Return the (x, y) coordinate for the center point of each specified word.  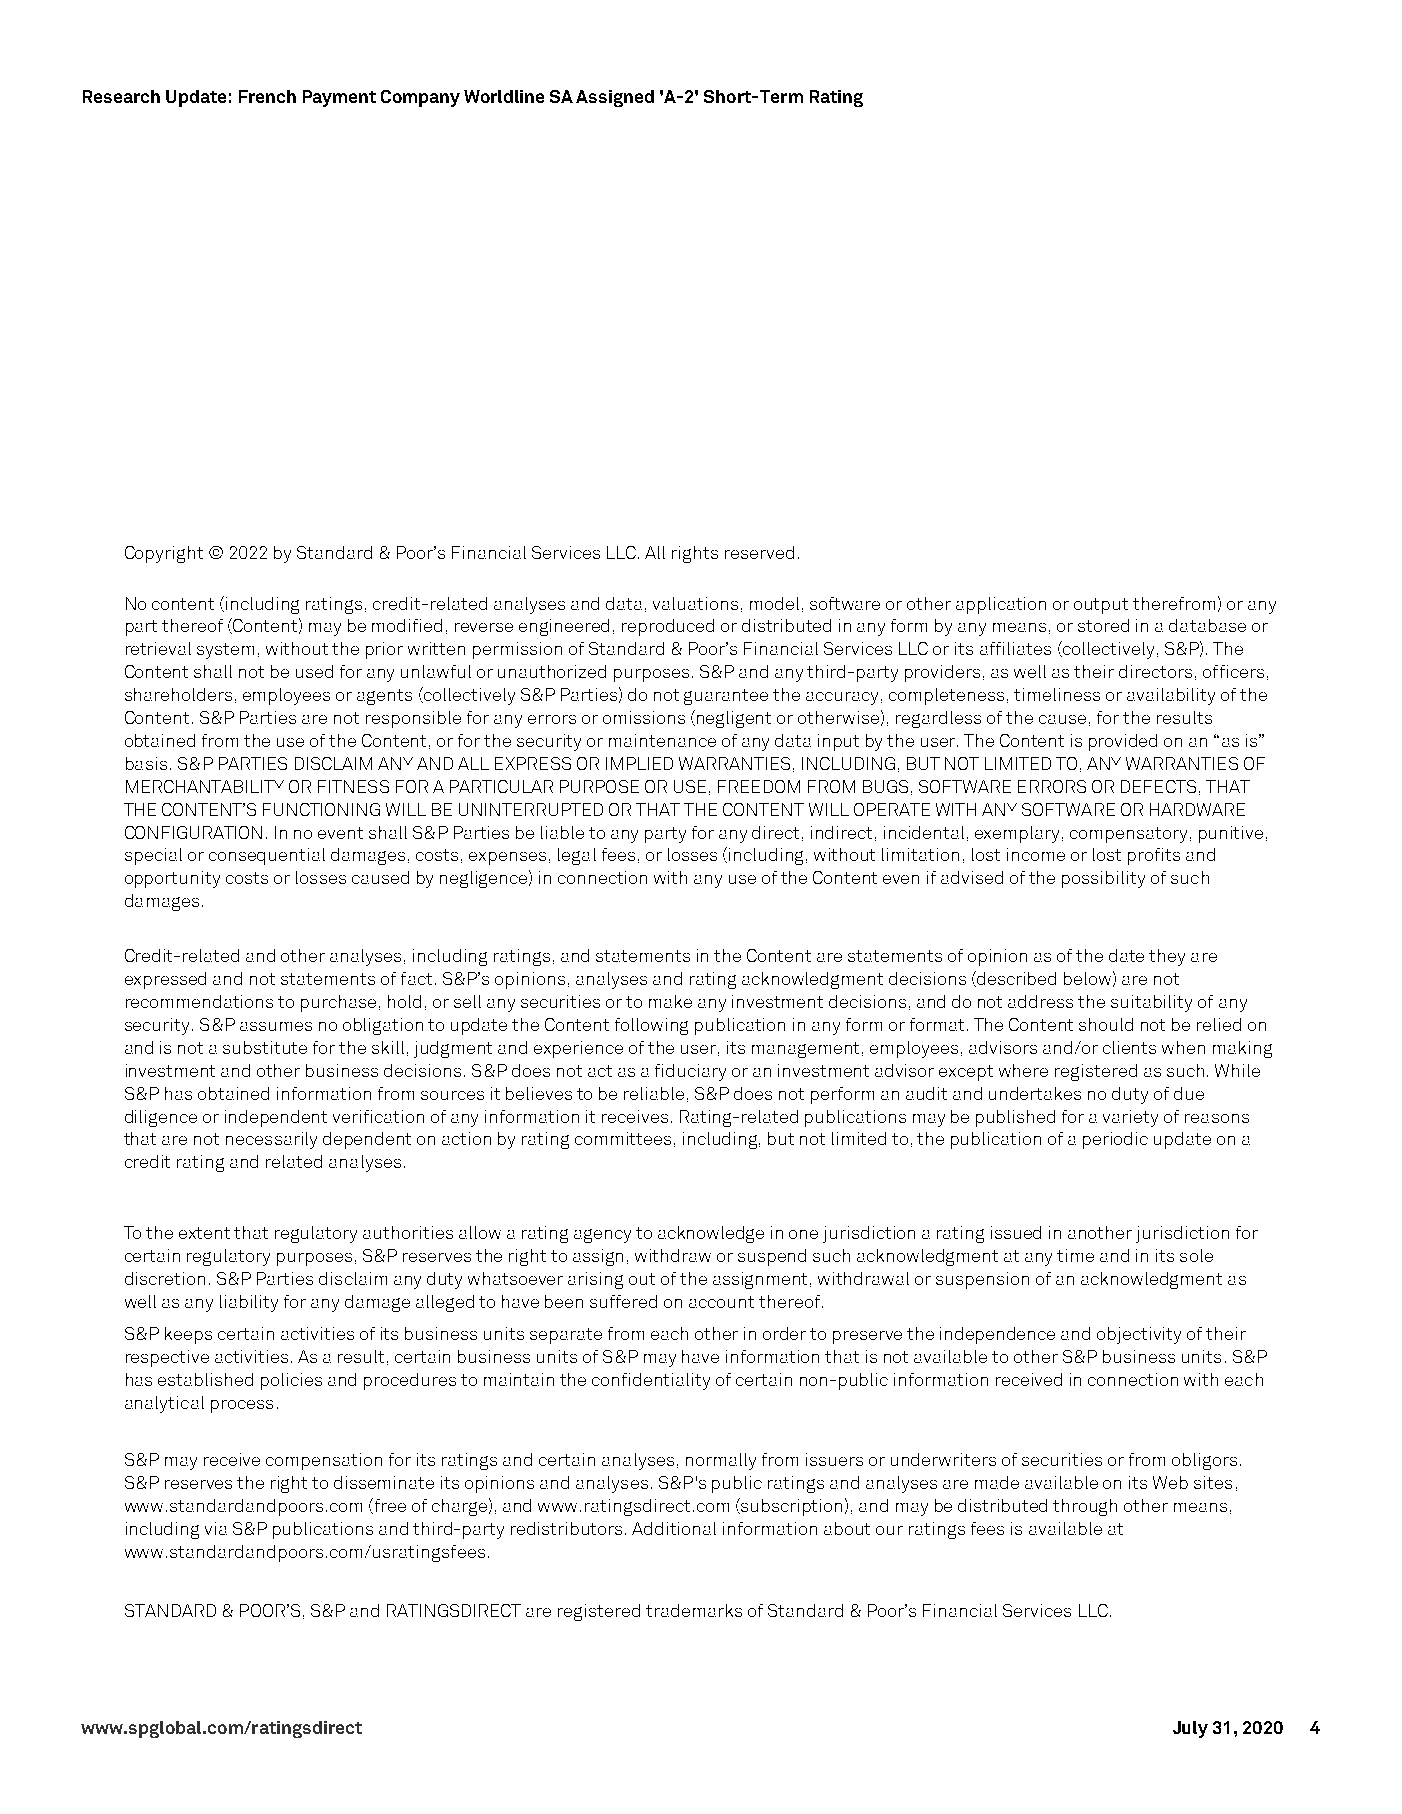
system (225, 651)
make (670, 1001)
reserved (759, 552)
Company (420, 98)
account (721, 1302)
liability (249, 1303)
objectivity (1139, 1335)
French (267, 96)
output (1101, 606)
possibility (1103, 879)
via (216, 1528)
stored (1103, 625)
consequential (267, 856)
